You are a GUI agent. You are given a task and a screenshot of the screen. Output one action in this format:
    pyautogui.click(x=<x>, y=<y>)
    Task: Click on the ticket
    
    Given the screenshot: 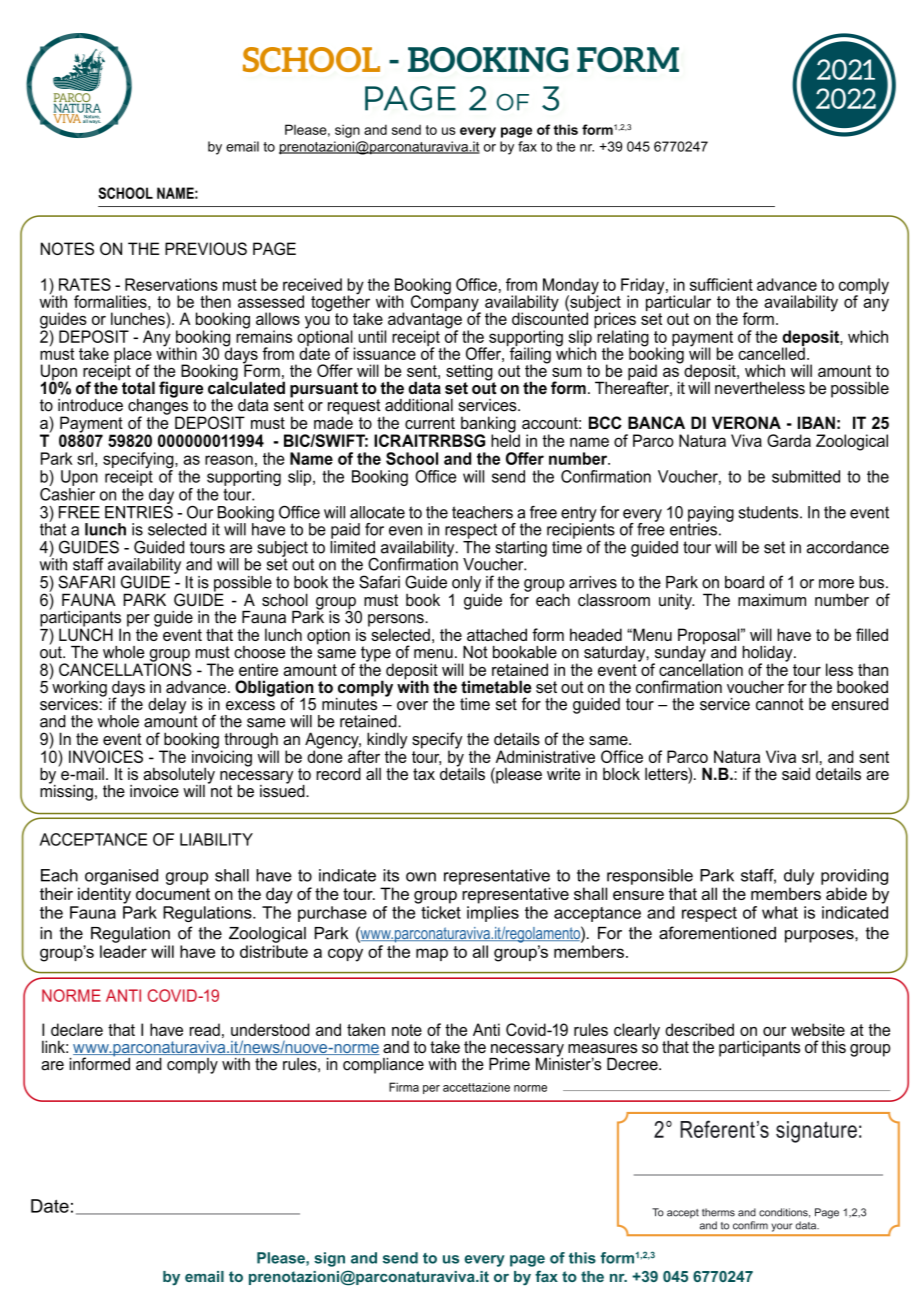 What is the action you would take?
    pyautogui.click(x=441, y=912)
